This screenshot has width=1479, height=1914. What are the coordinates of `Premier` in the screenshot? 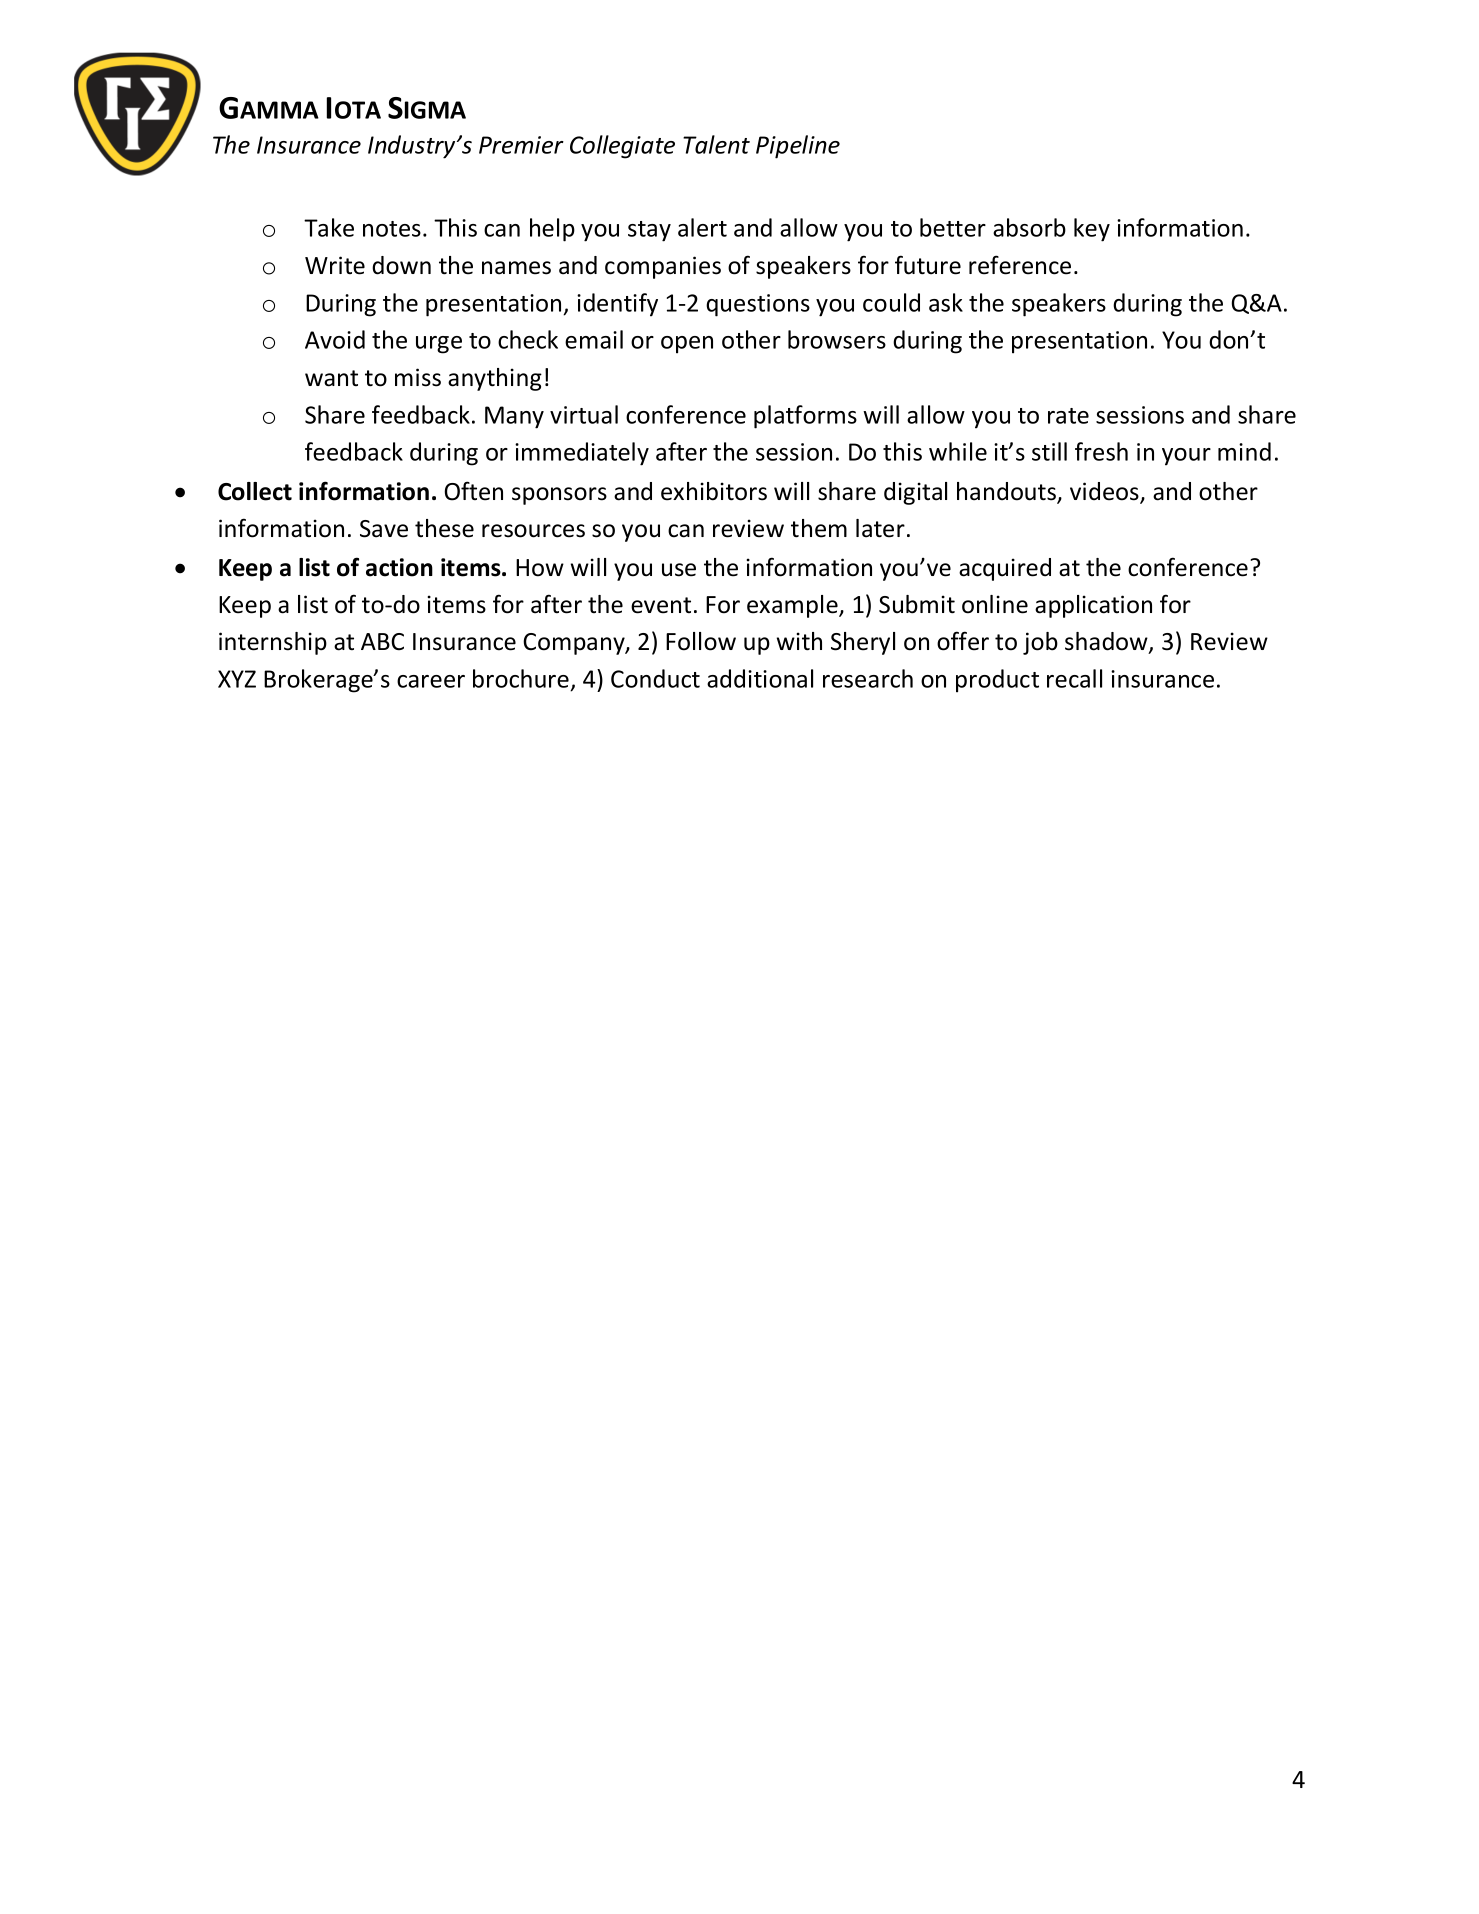 It's located at (521, 145).
